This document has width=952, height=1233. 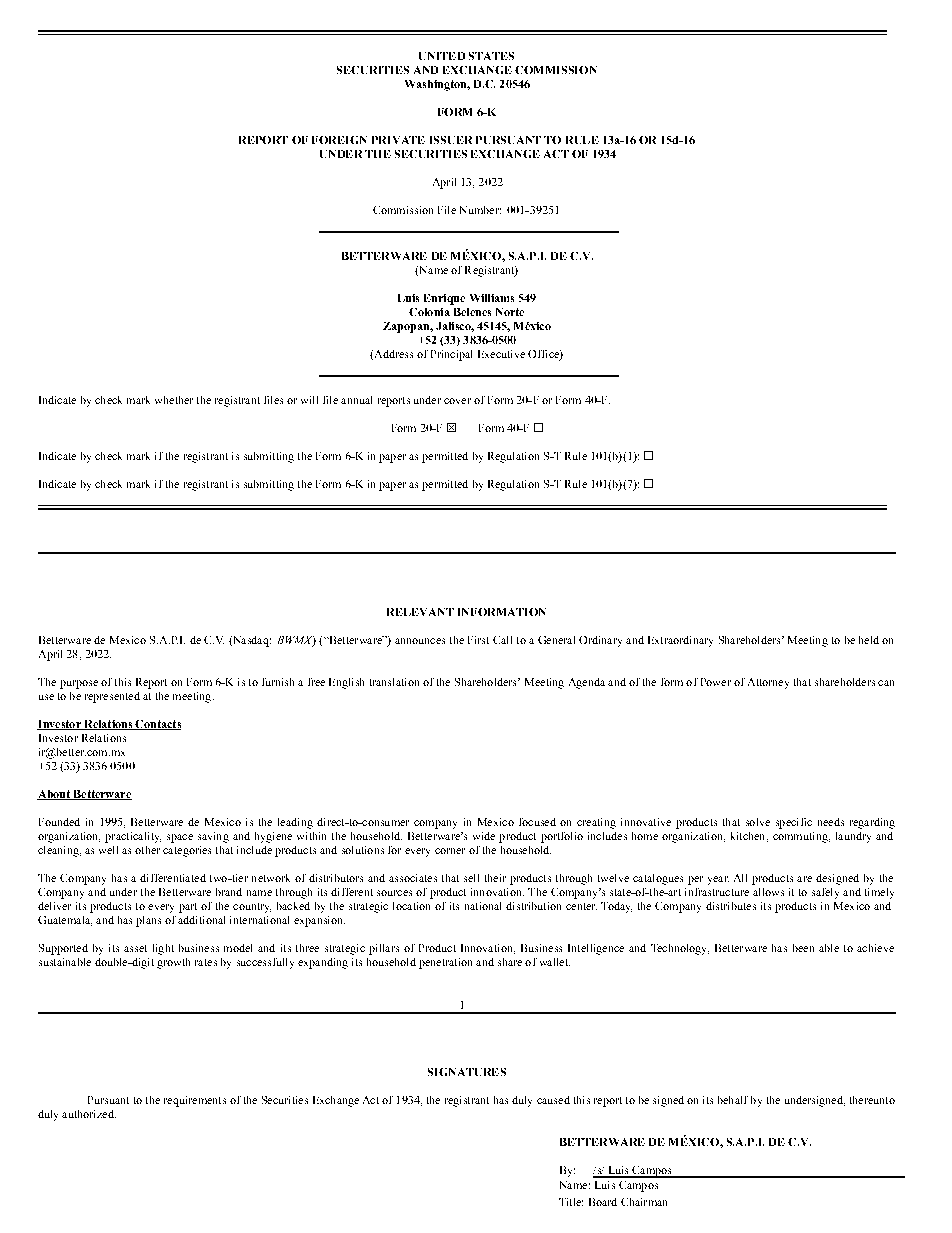 What do you see at coordinates (339, 140) in the document?
I see `FOREIGN` at bounding box center [339, 140].
